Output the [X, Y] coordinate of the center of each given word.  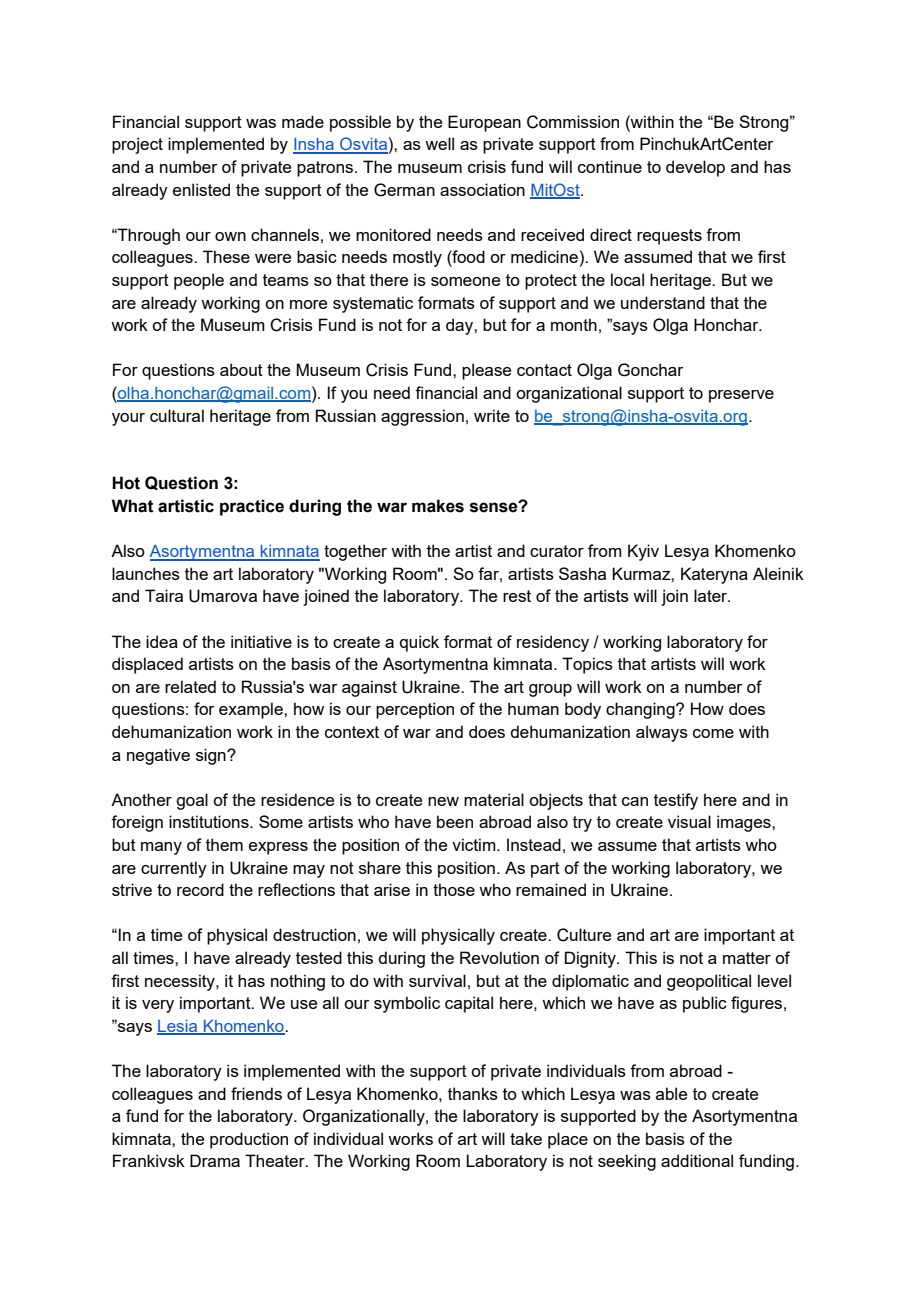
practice [252, 507]
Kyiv [643, 552]
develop [695, 168]
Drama [215, 1160]
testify [676, 801]
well [439, 143]
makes [438, 506]
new [443, 801]
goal [192, 801]
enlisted [201, 189]
